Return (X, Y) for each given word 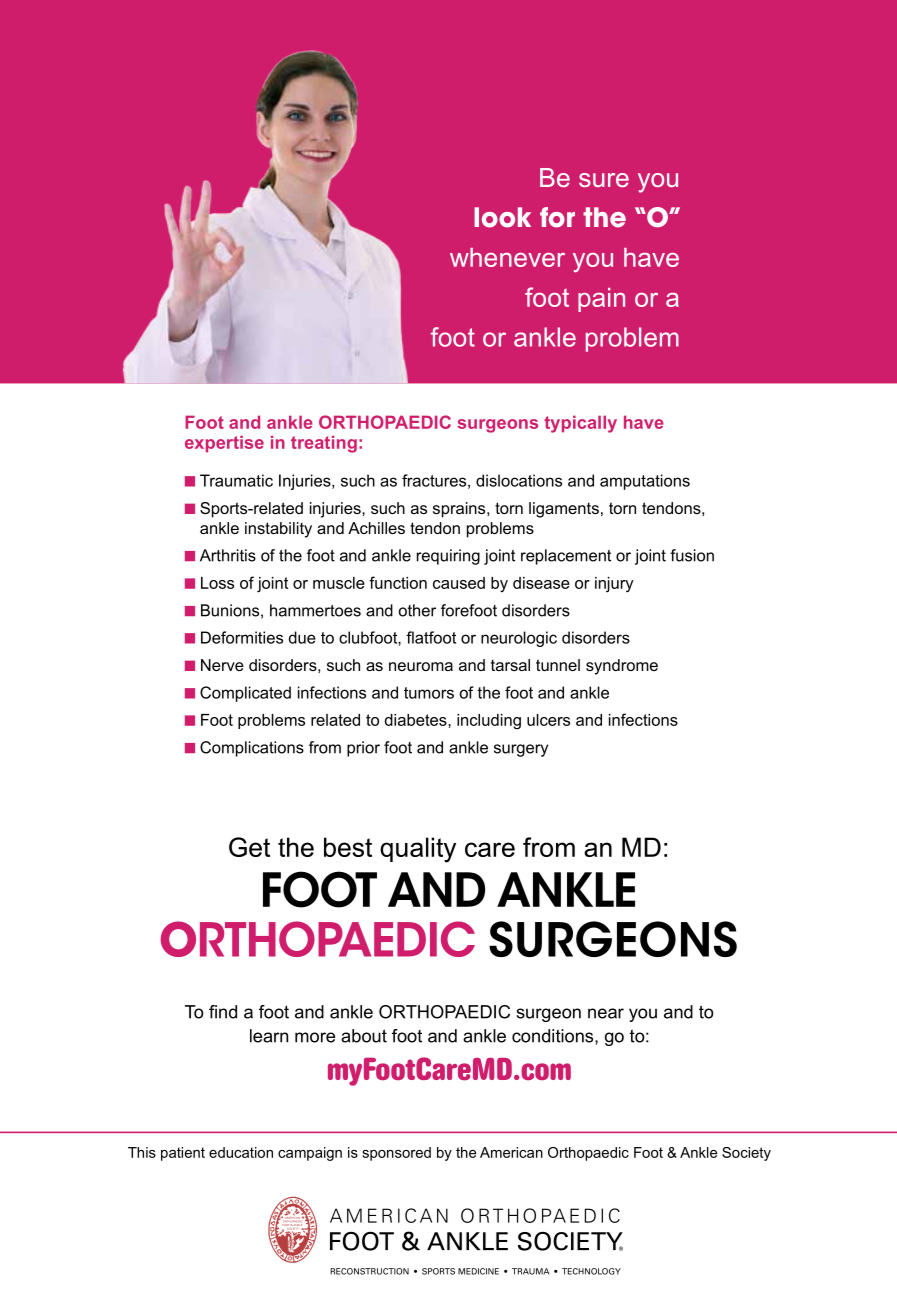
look (502, 217)
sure (604, 180)
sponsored (396, 1154)
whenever (507, 257)
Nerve (222, 665)
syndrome (622, 667)
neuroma (421, 666)
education (241, 1152)
